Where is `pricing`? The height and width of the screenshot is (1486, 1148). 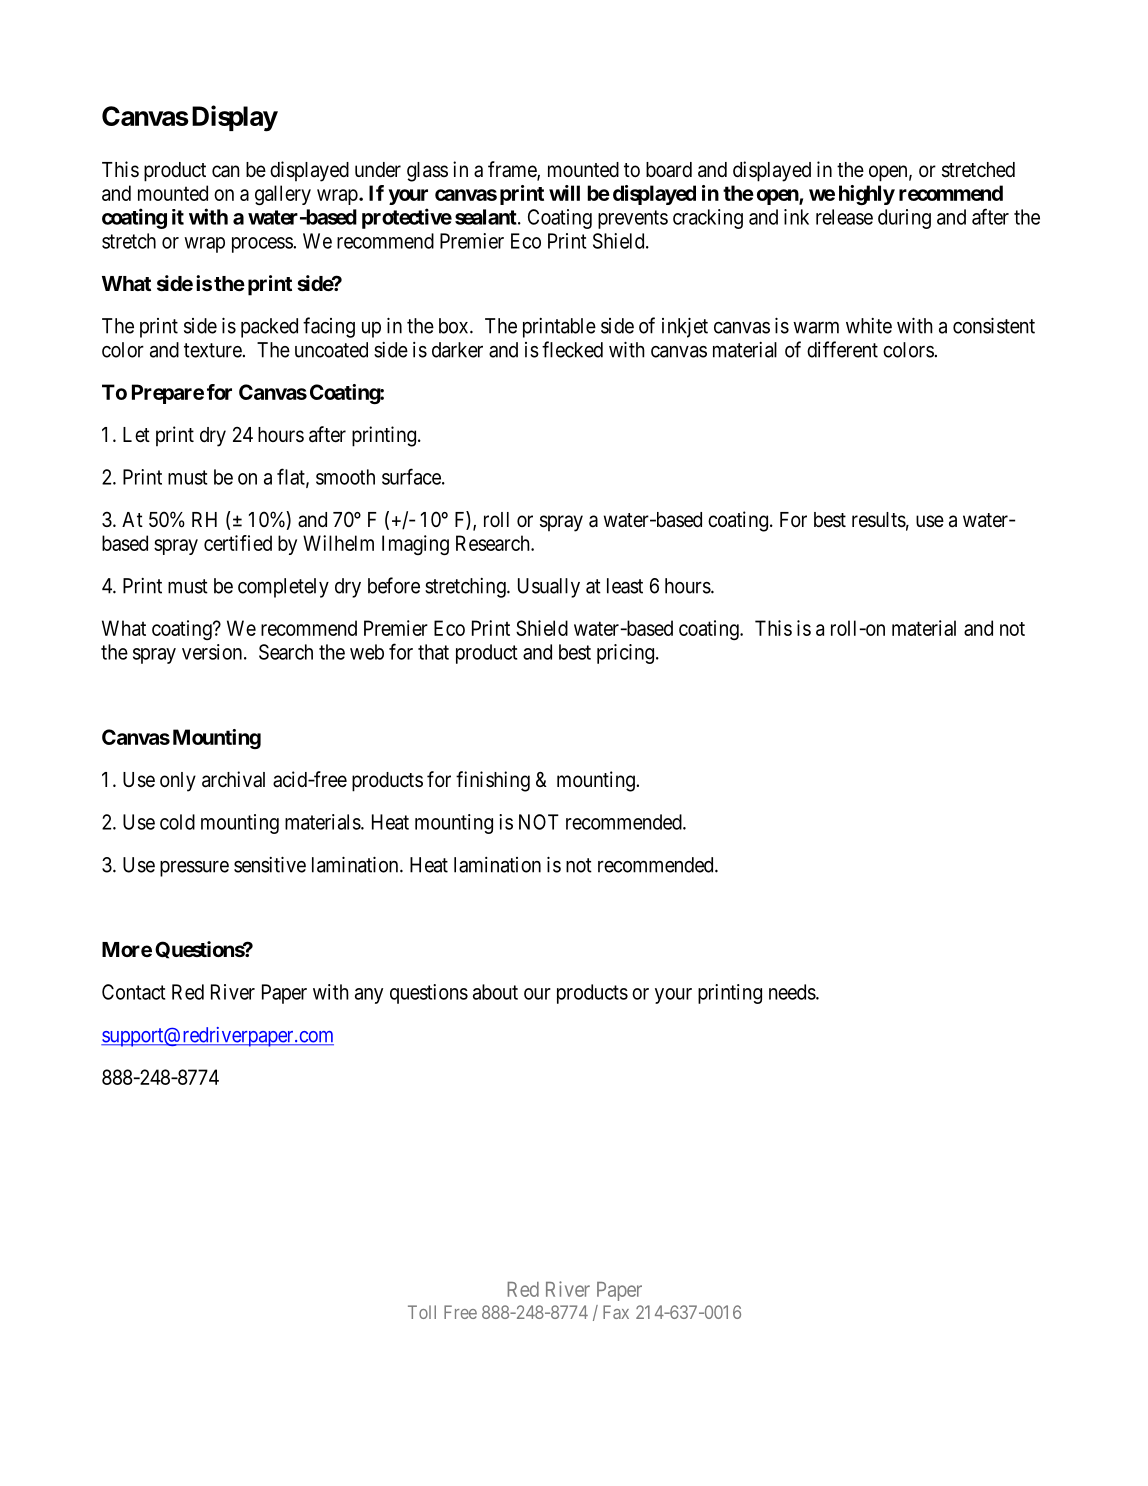 pricing is located at coordinates (625, 654).
